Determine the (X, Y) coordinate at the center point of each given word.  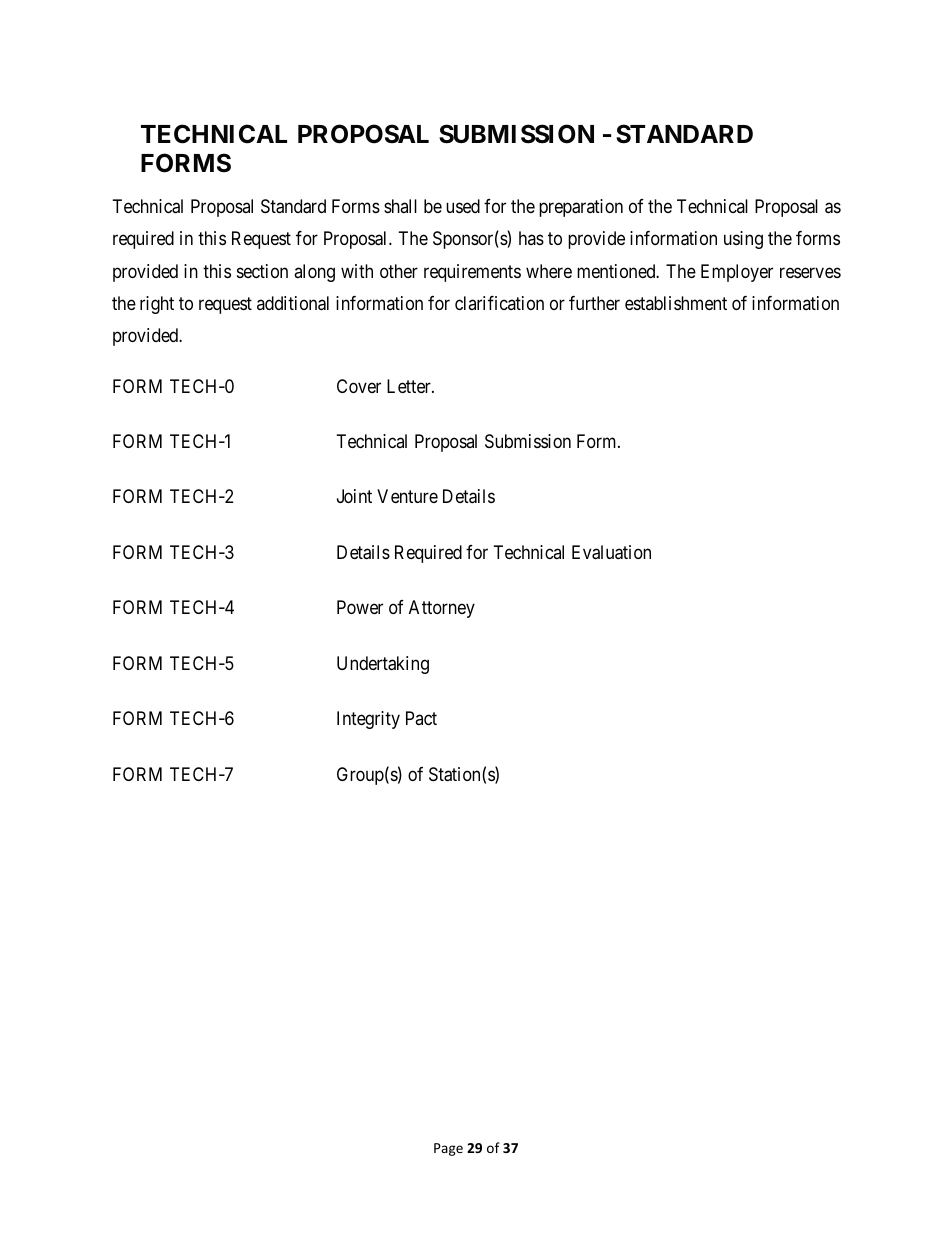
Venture (407, 496)
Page (448, 1149)
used (463, 206)
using (743, 240)
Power (360, 607)
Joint (354, 496)
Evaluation (611, 552)
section (262, 271)
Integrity (368, 720)
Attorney (442, 609)
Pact (421, 718)
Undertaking (383, 665)
